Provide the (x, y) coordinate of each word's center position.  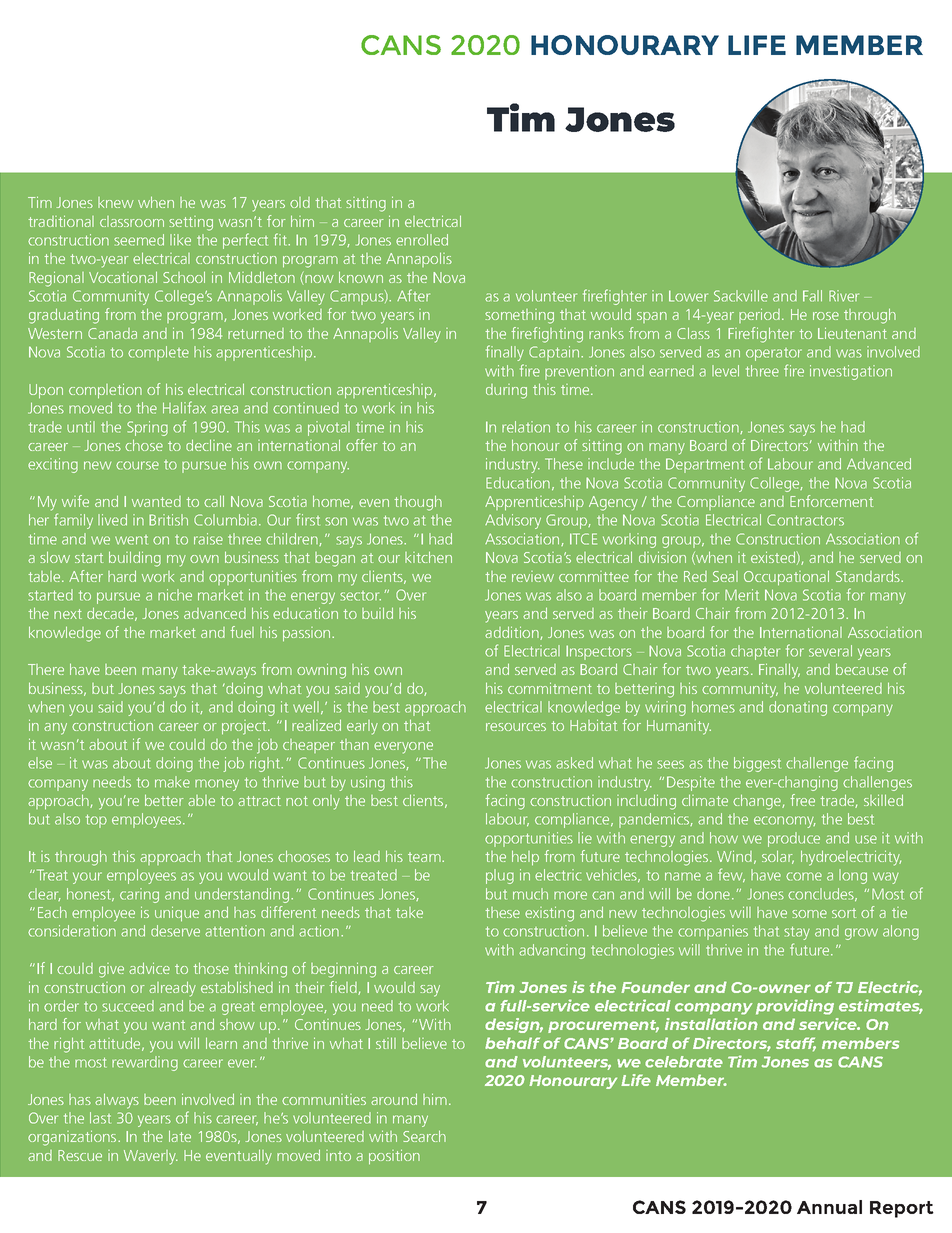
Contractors (805, 520)
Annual (829, 1207)
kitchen (428, 557)
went (131, 540)
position (394, 1157)
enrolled (422, 240)
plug (500, 876)
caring (139, 895)
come (804, 876)
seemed (139, 240)
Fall (812, 296)
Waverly (151, 1157)
